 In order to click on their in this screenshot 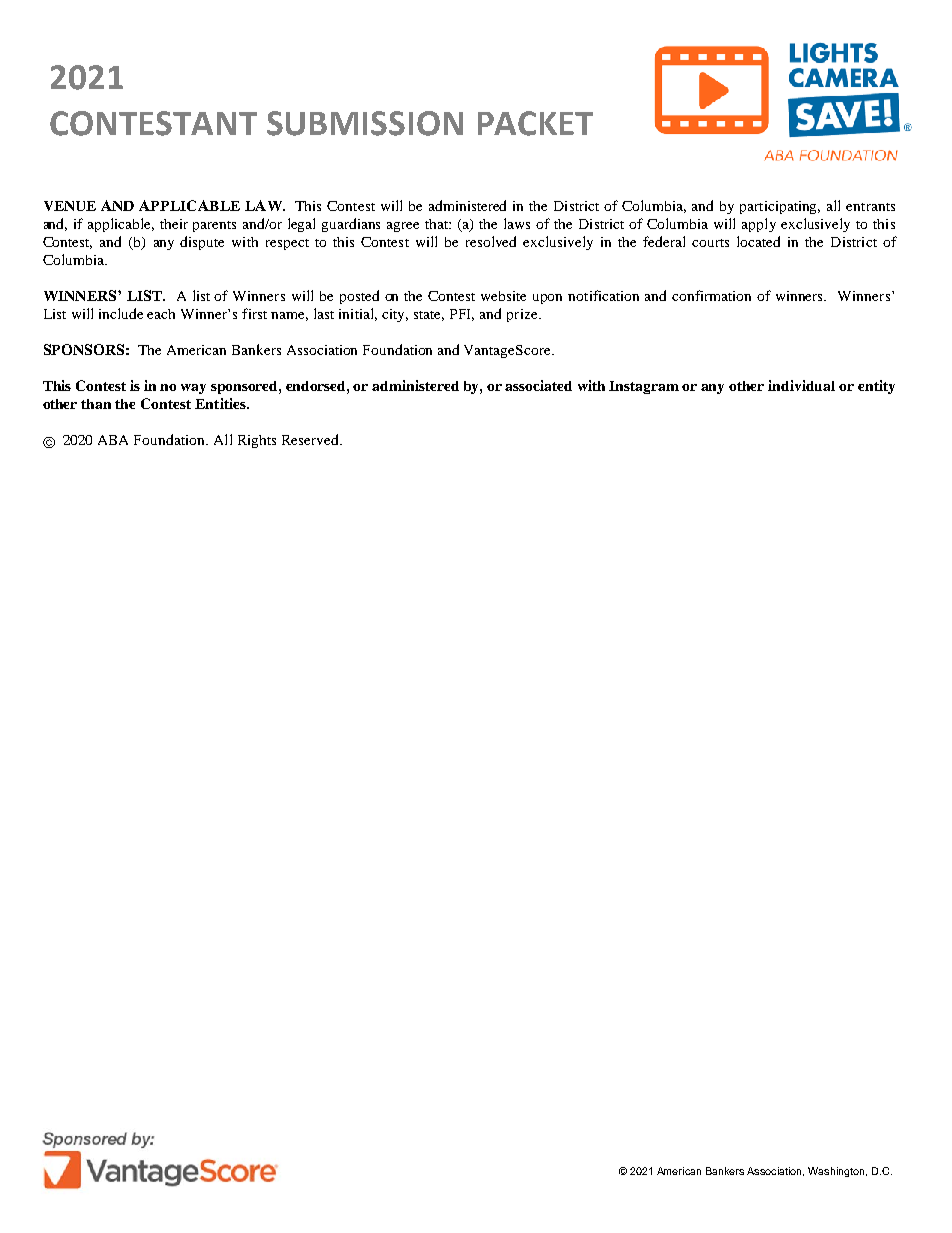, I will do `click(174, 224)`.
